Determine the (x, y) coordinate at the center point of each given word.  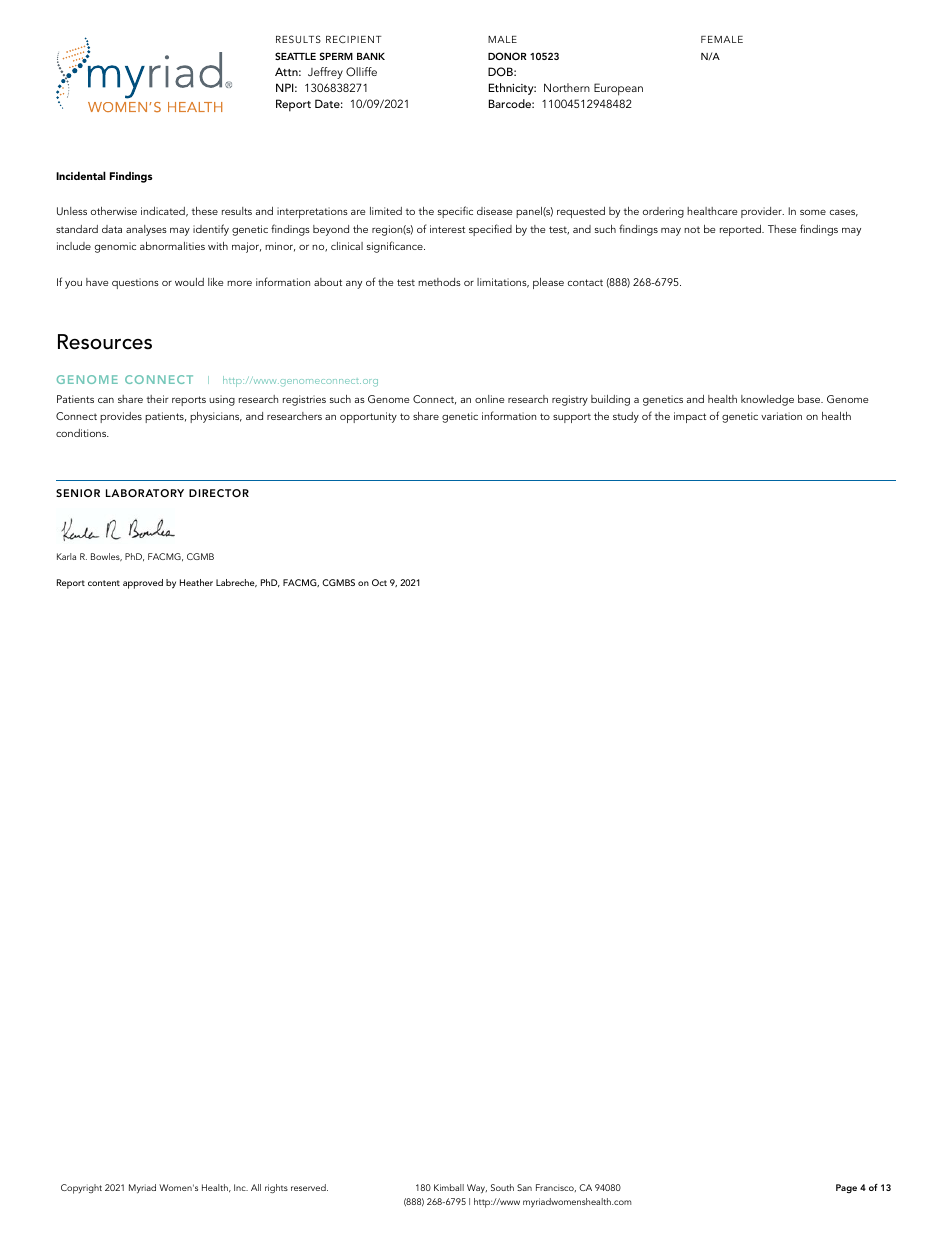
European (618, 89)
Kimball (449, 1187)
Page (846, 1188)
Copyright (81, 1189)
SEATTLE (295, 56)
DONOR (507, 56)
